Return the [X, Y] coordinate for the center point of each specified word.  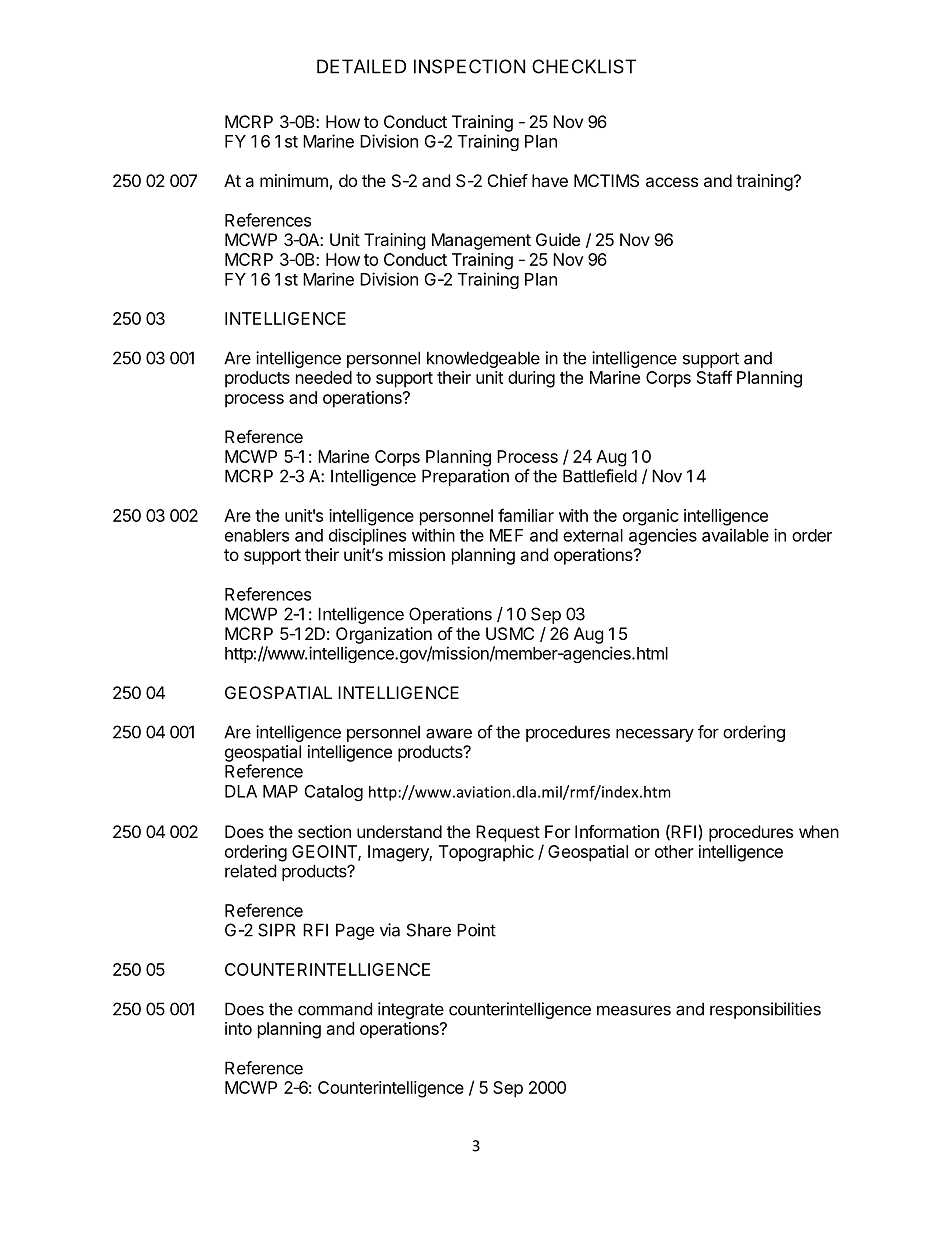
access [672, 182]
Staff [714, 377]
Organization [384, 635]
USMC [510, 633]
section [324, 831]
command [335, 1009]
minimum [294, 180]
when [819, 831]
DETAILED [361, 66]
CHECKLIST [584, 66]
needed [324, 377]
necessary [655, 735]
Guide [558, 239]
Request [508, 833]
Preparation [465, 477]
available [735, 535]
